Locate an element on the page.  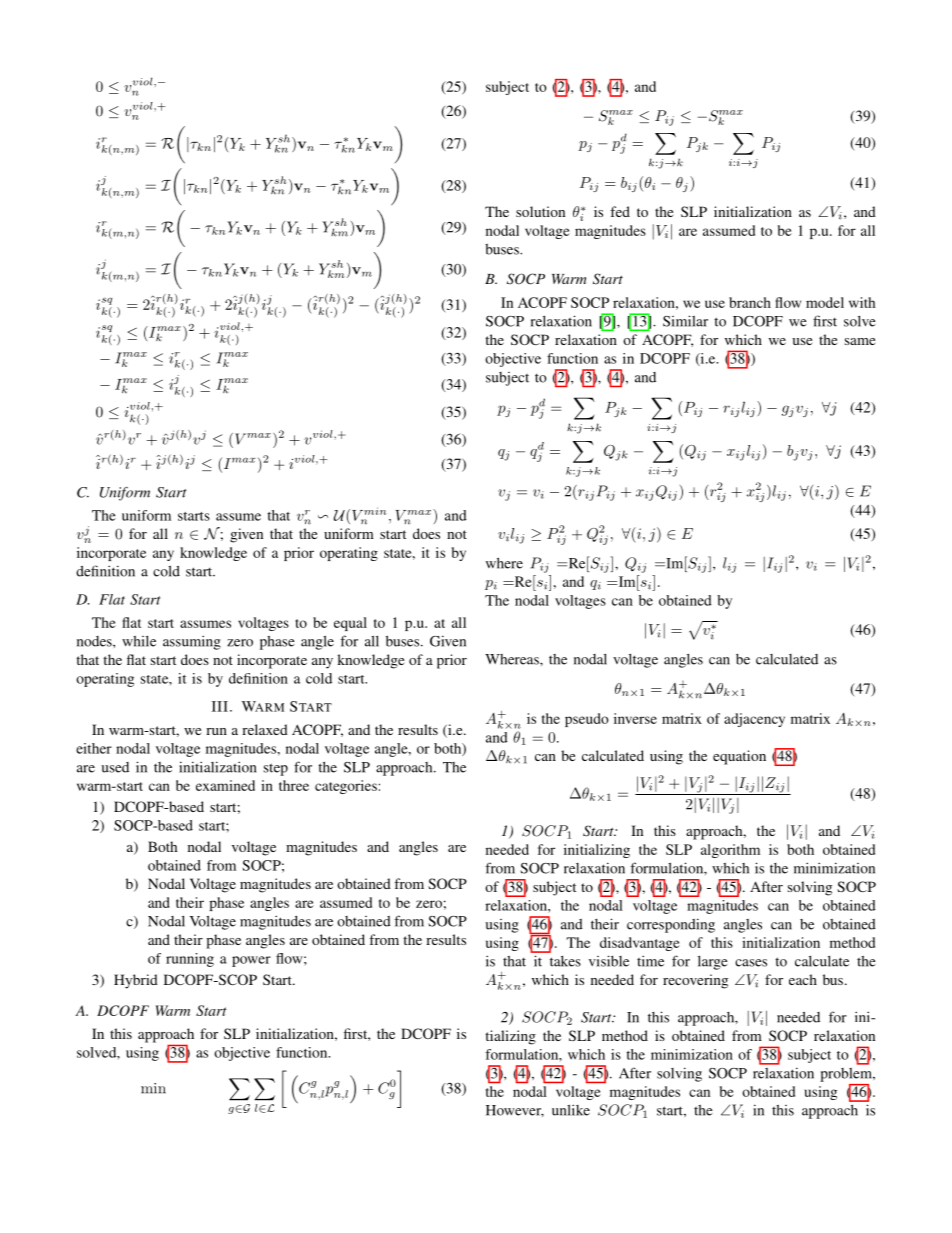
equal is located at coordinates (350, 624).
